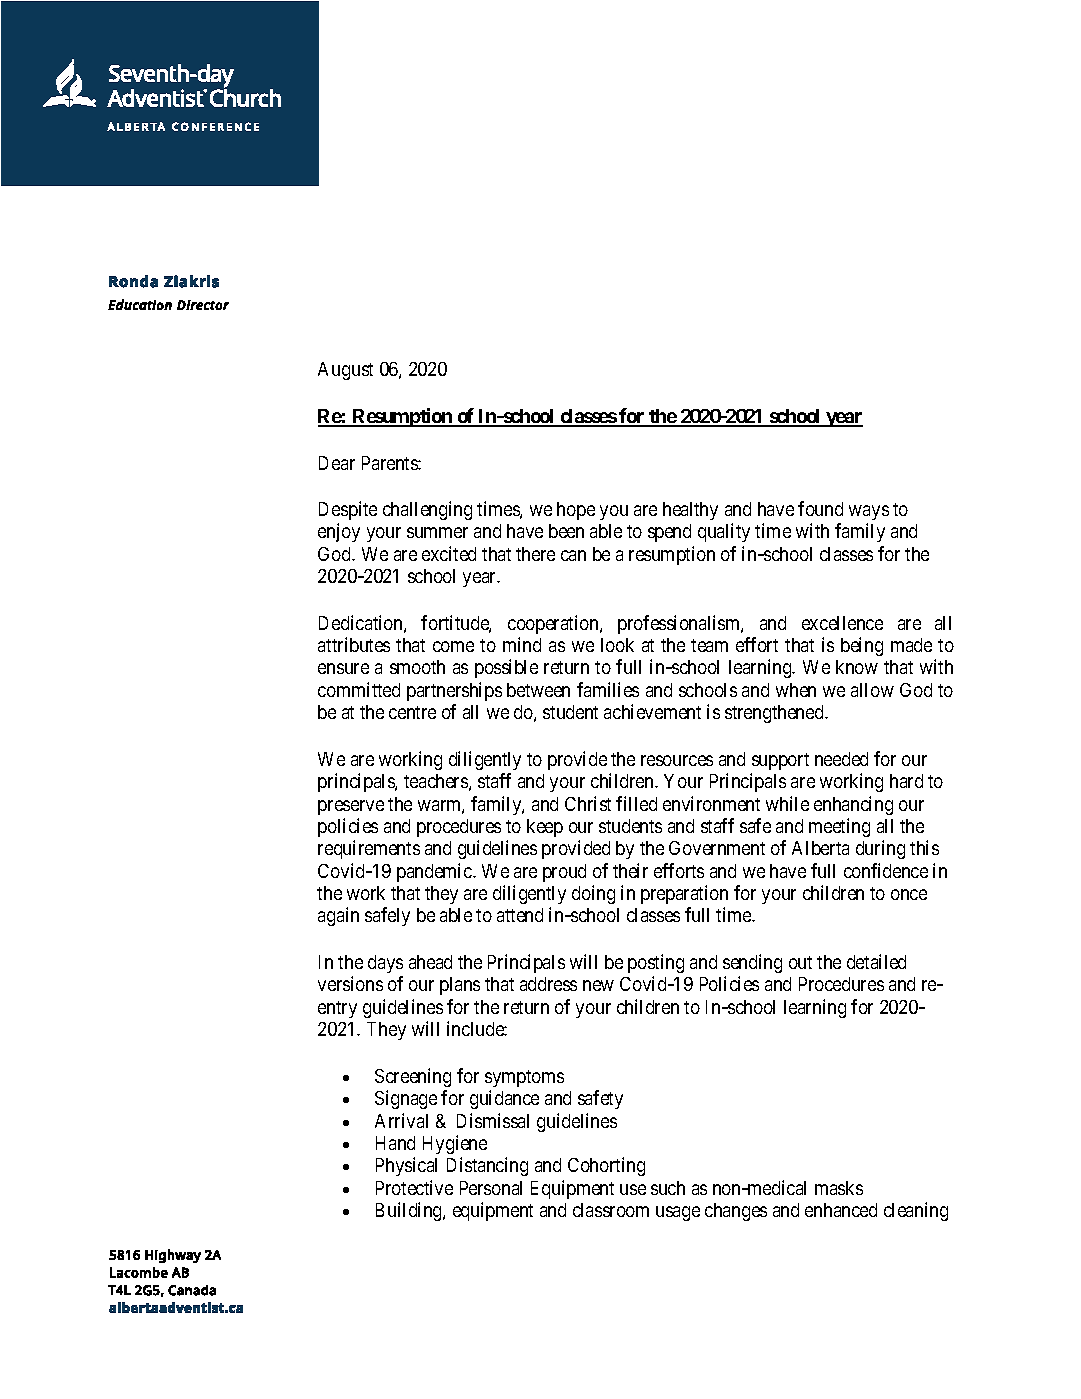 The height and width of the screenshot is (1399, 1081). I want to click on masks, so click(839, 1188).
